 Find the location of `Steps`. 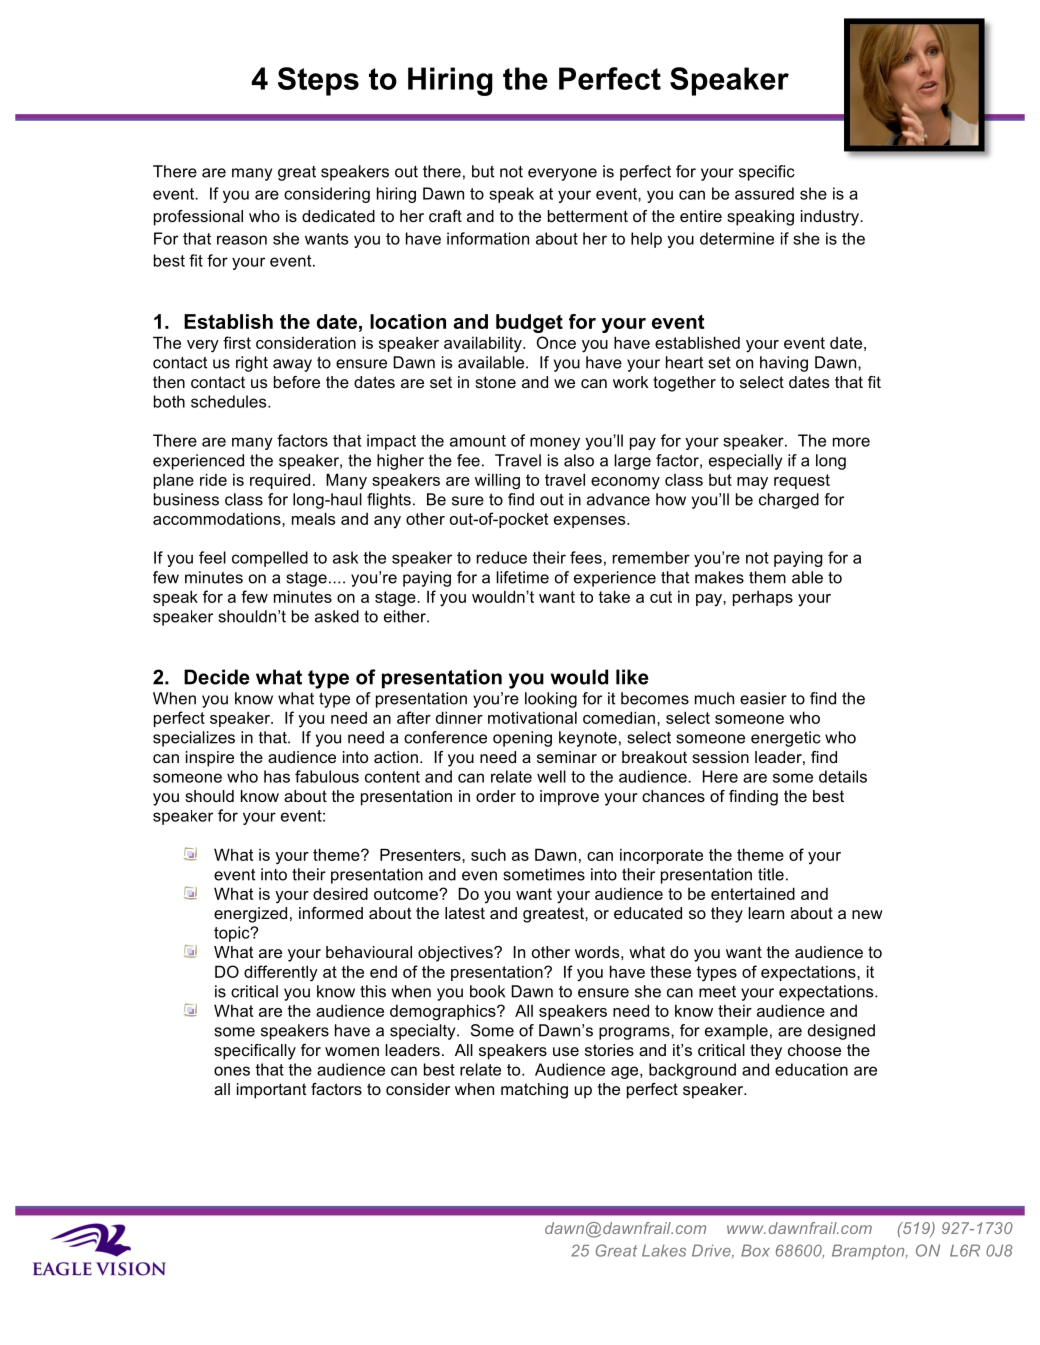

Steps is located at coordinates (318, 81).
